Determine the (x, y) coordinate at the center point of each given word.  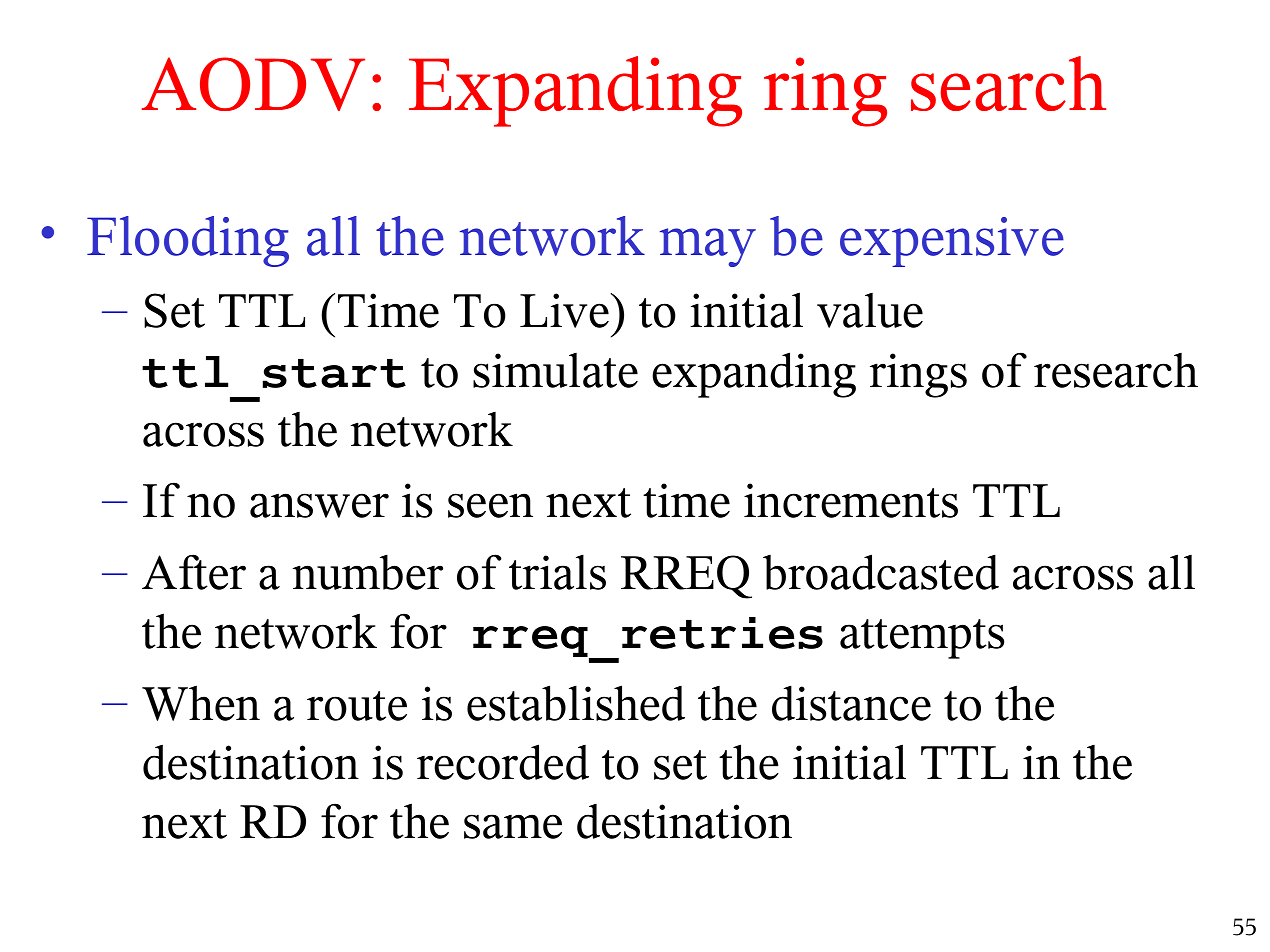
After (194, 572)
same (513, 826)
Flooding (188, 241)
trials (557, 572)
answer (319, 505)
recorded (503, 762)
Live (565, 310)
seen (490, 505)
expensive (952, 242)
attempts (922, 639)
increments (851, 500)
